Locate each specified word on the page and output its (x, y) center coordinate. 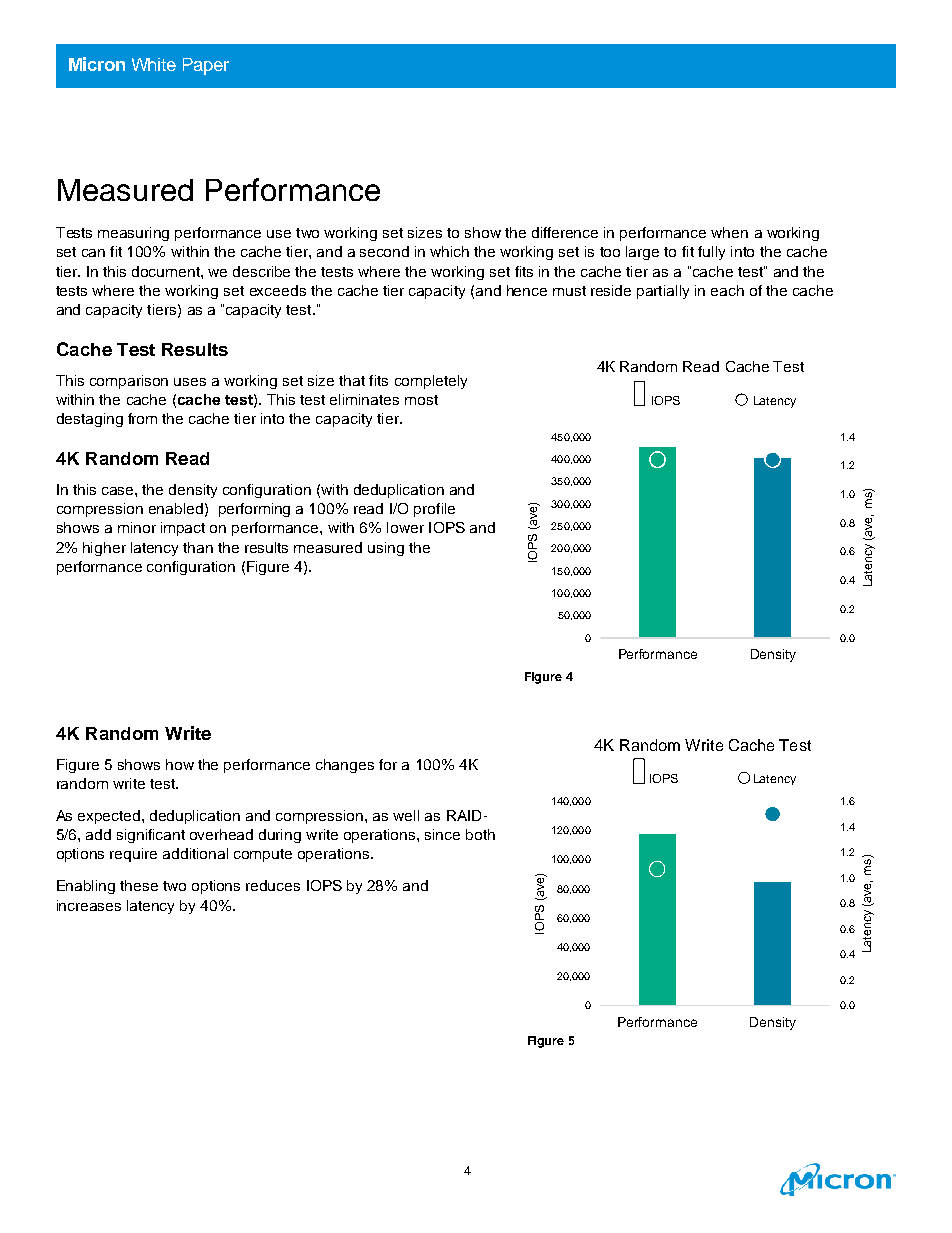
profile (434, 510)
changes (345, 766)
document (167, 271)
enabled (176, 508)
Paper (206, 66)
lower (405, 527)
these (139, 885)
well (406, 815)
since (442, 834)
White (154, 64)
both (480, 834)
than (198, 547)
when (729, 232)
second (384, 251)
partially (663, 292)
